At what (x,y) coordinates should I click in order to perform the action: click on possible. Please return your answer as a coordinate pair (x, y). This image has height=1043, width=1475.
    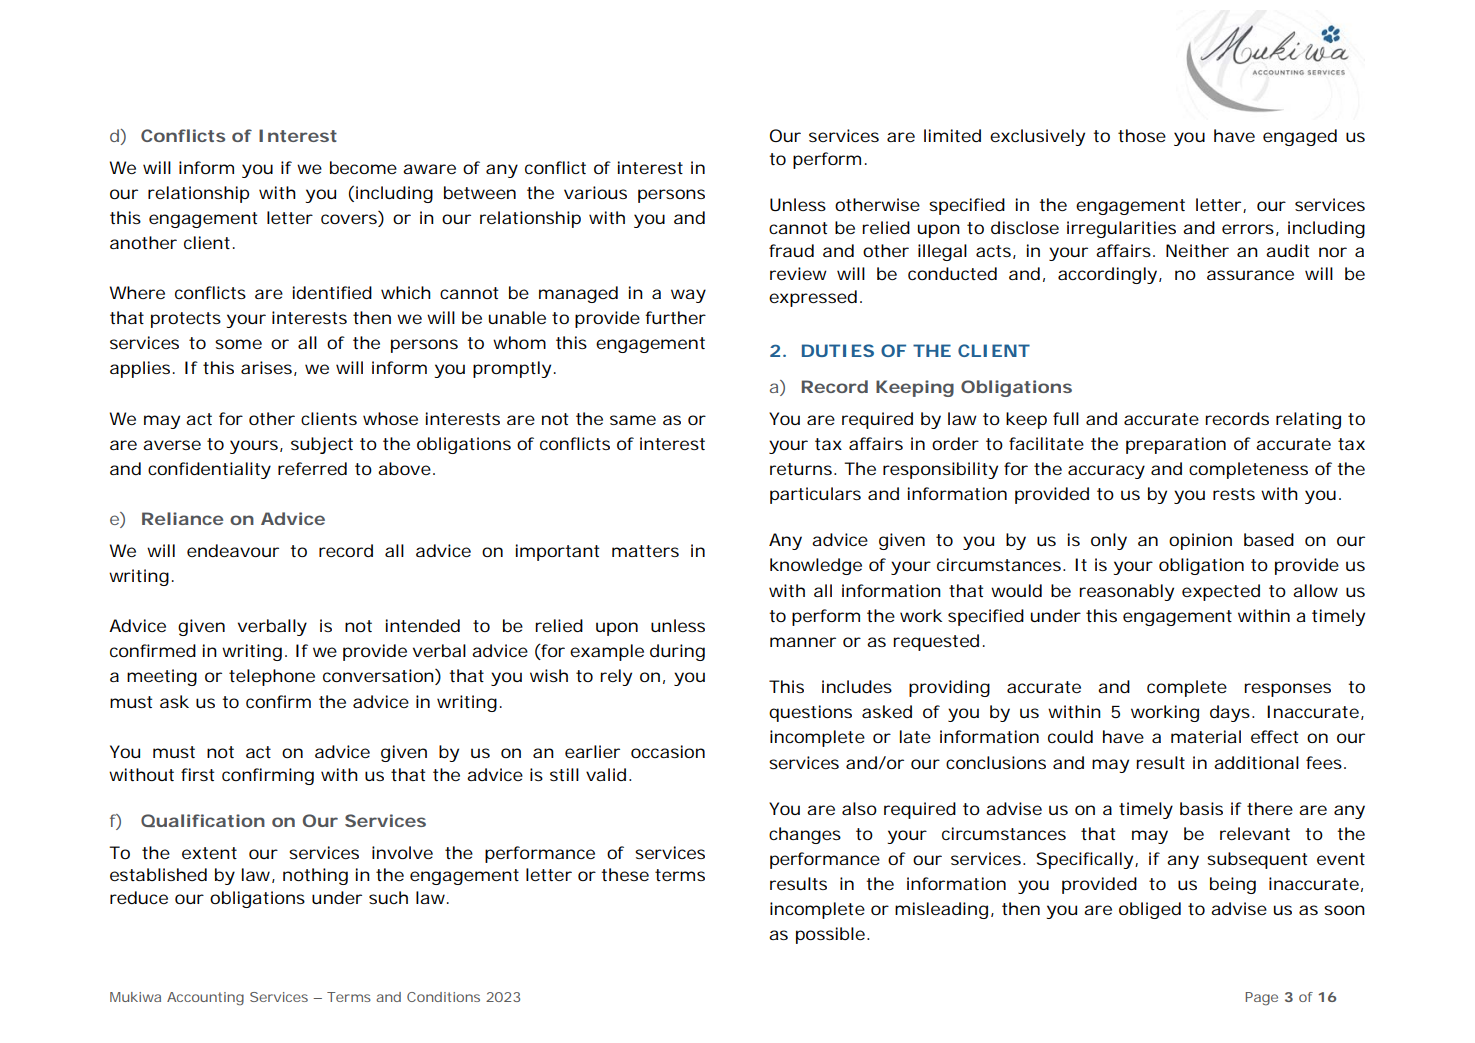
    Looking at the image, I should click on (830, 935).
